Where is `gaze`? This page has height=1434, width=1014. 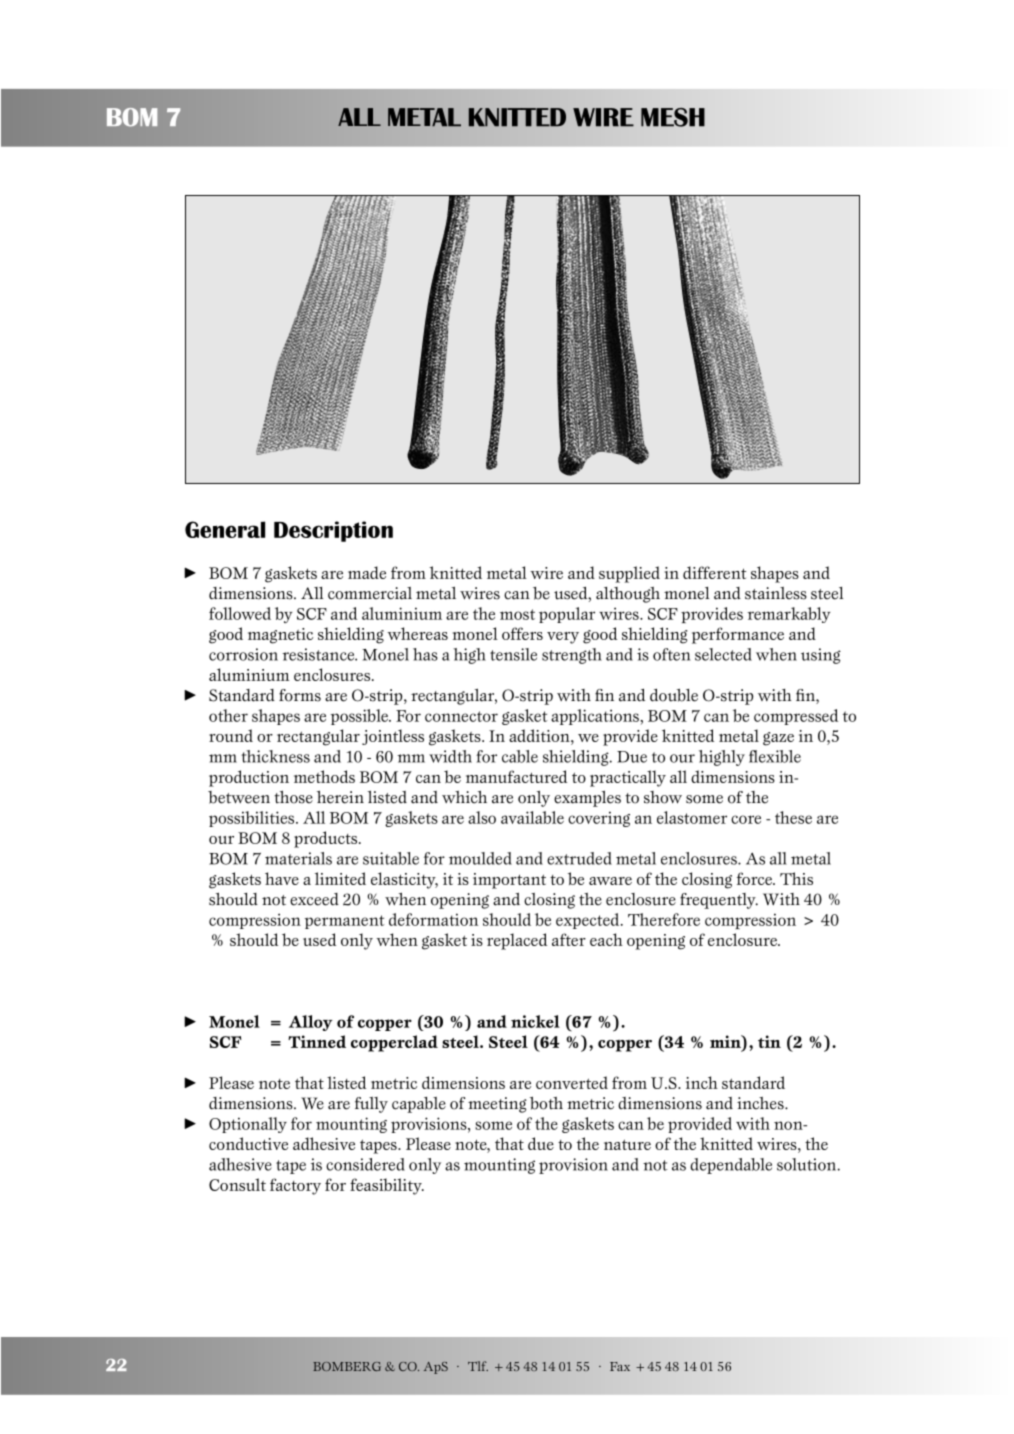
gaze is located at coordinates (778, 739).
